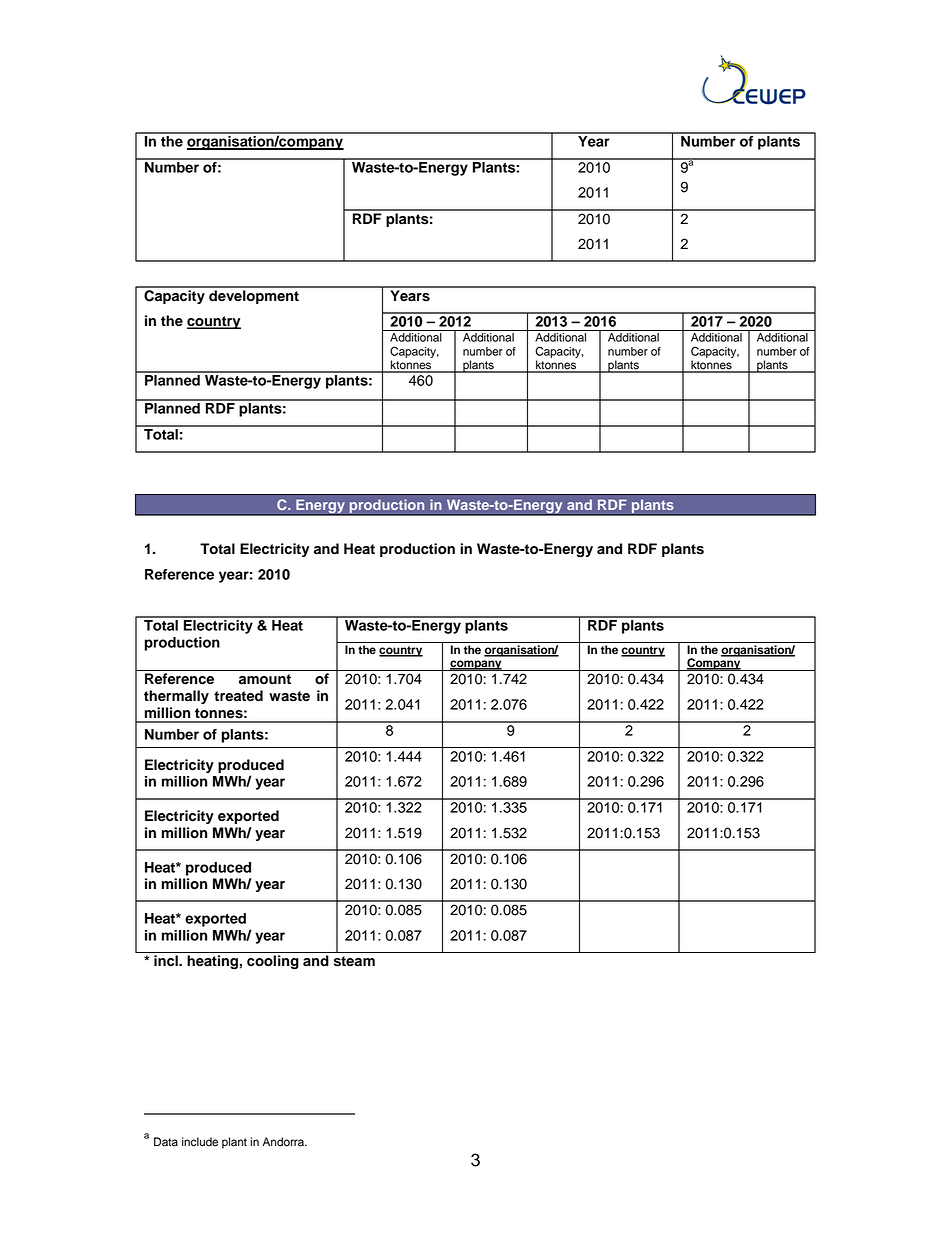 The width and height of the page is (952, 1233). I want to click on steam, so click(354, 961).
